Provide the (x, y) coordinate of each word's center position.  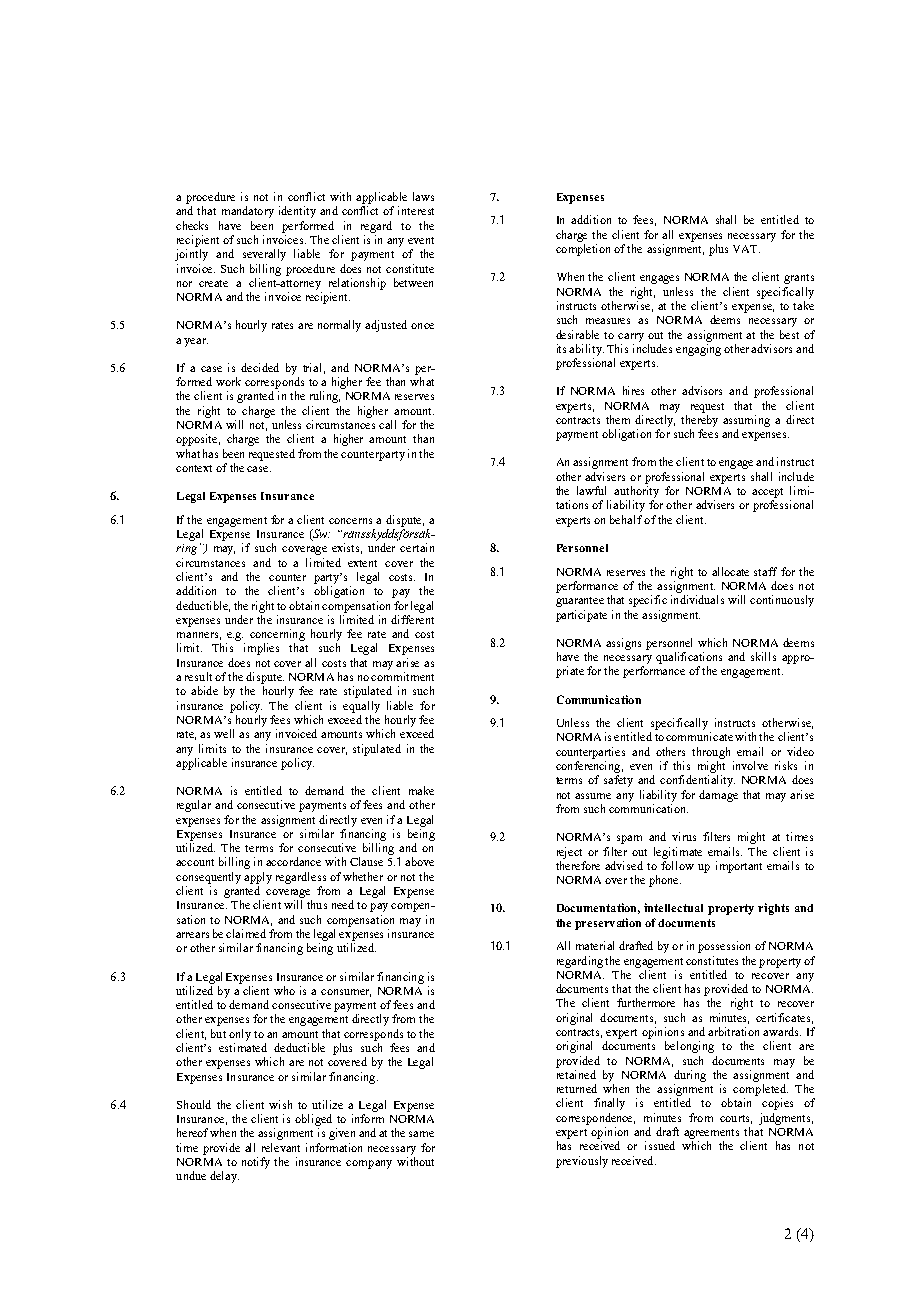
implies (261, 649)
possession (724, 947)
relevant (281, 1147)
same (421, 1134)
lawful (591, 490)
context (194, 468)
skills (763, 656)
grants (799, 279)
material (595, 945)
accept (767, 493)
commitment (402, 676)
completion (583, 250)
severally (264, 255)
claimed (246, 933)
